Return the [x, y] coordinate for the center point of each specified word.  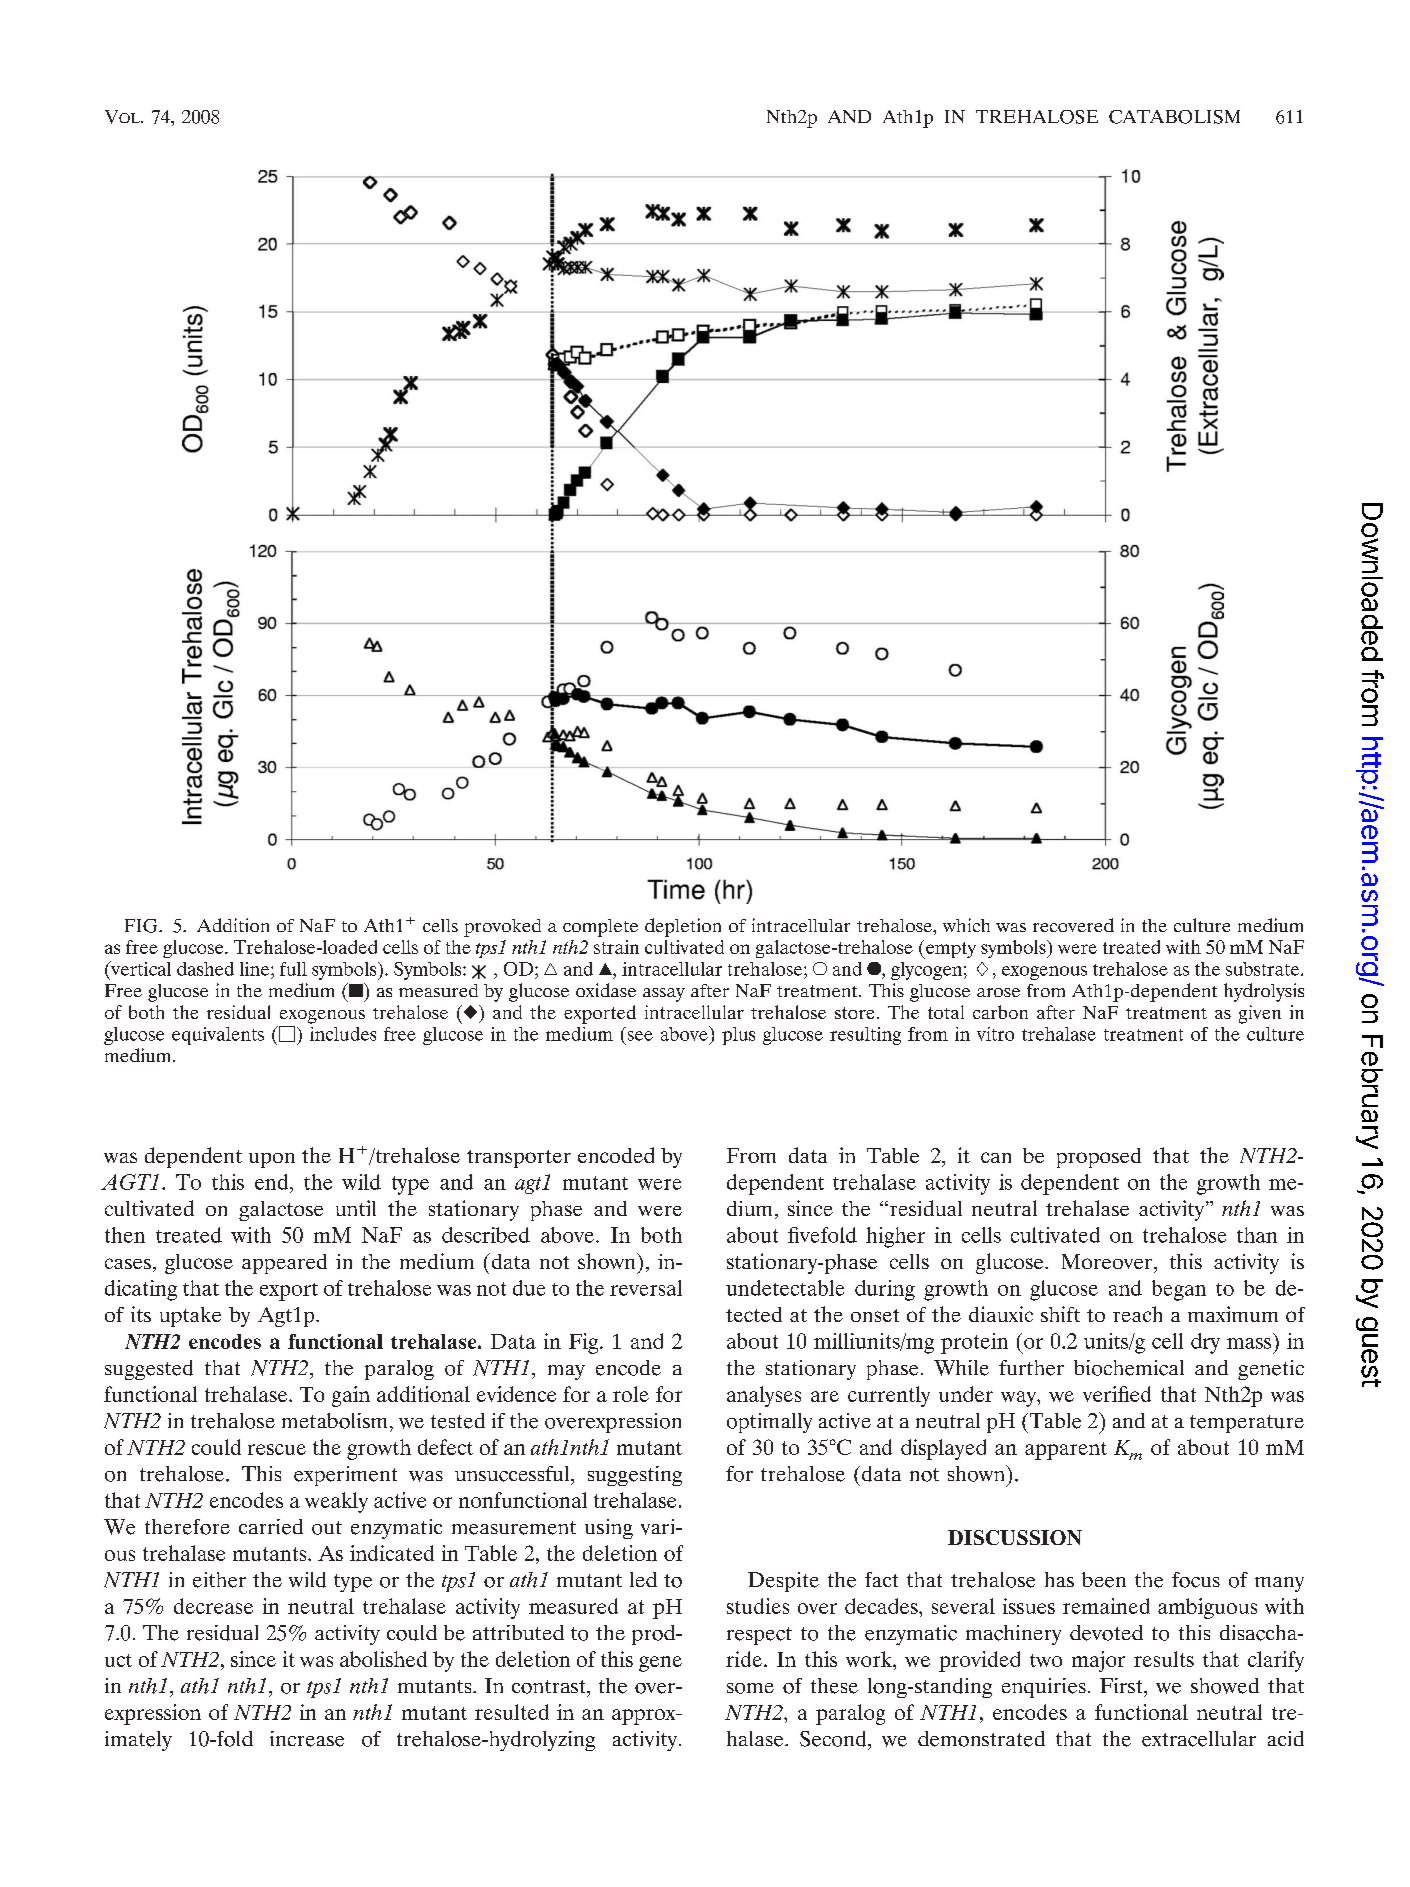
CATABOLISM [1174, 117]
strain [616, 947]
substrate [1264, 969]
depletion [683, 927]
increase [307, 1739]
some [750, 1688]
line [256, 969]
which [966, 925]
